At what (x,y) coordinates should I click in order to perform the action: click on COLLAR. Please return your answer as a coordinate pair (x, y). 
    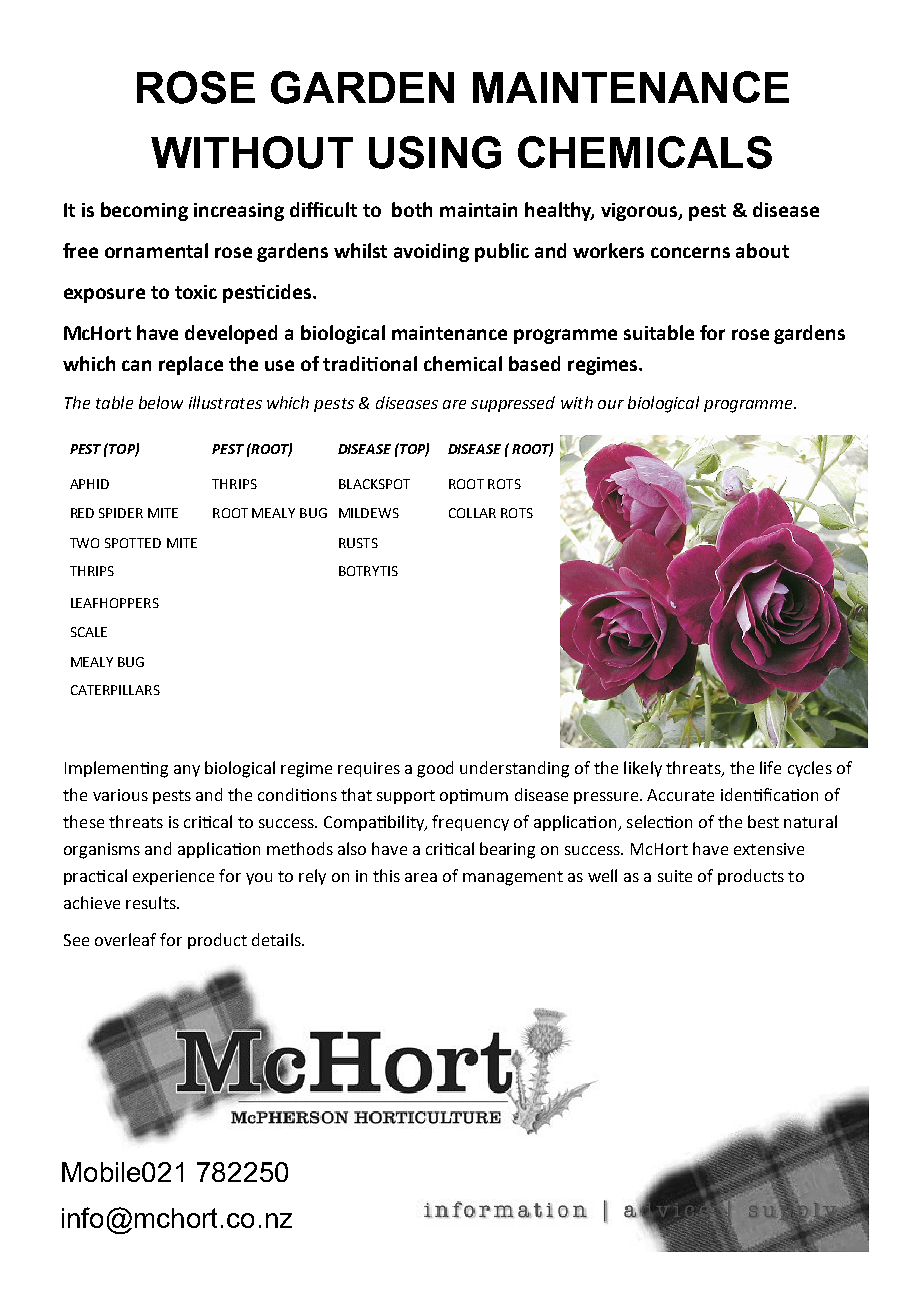
    Looking at the image, I should click on (472, 513).
